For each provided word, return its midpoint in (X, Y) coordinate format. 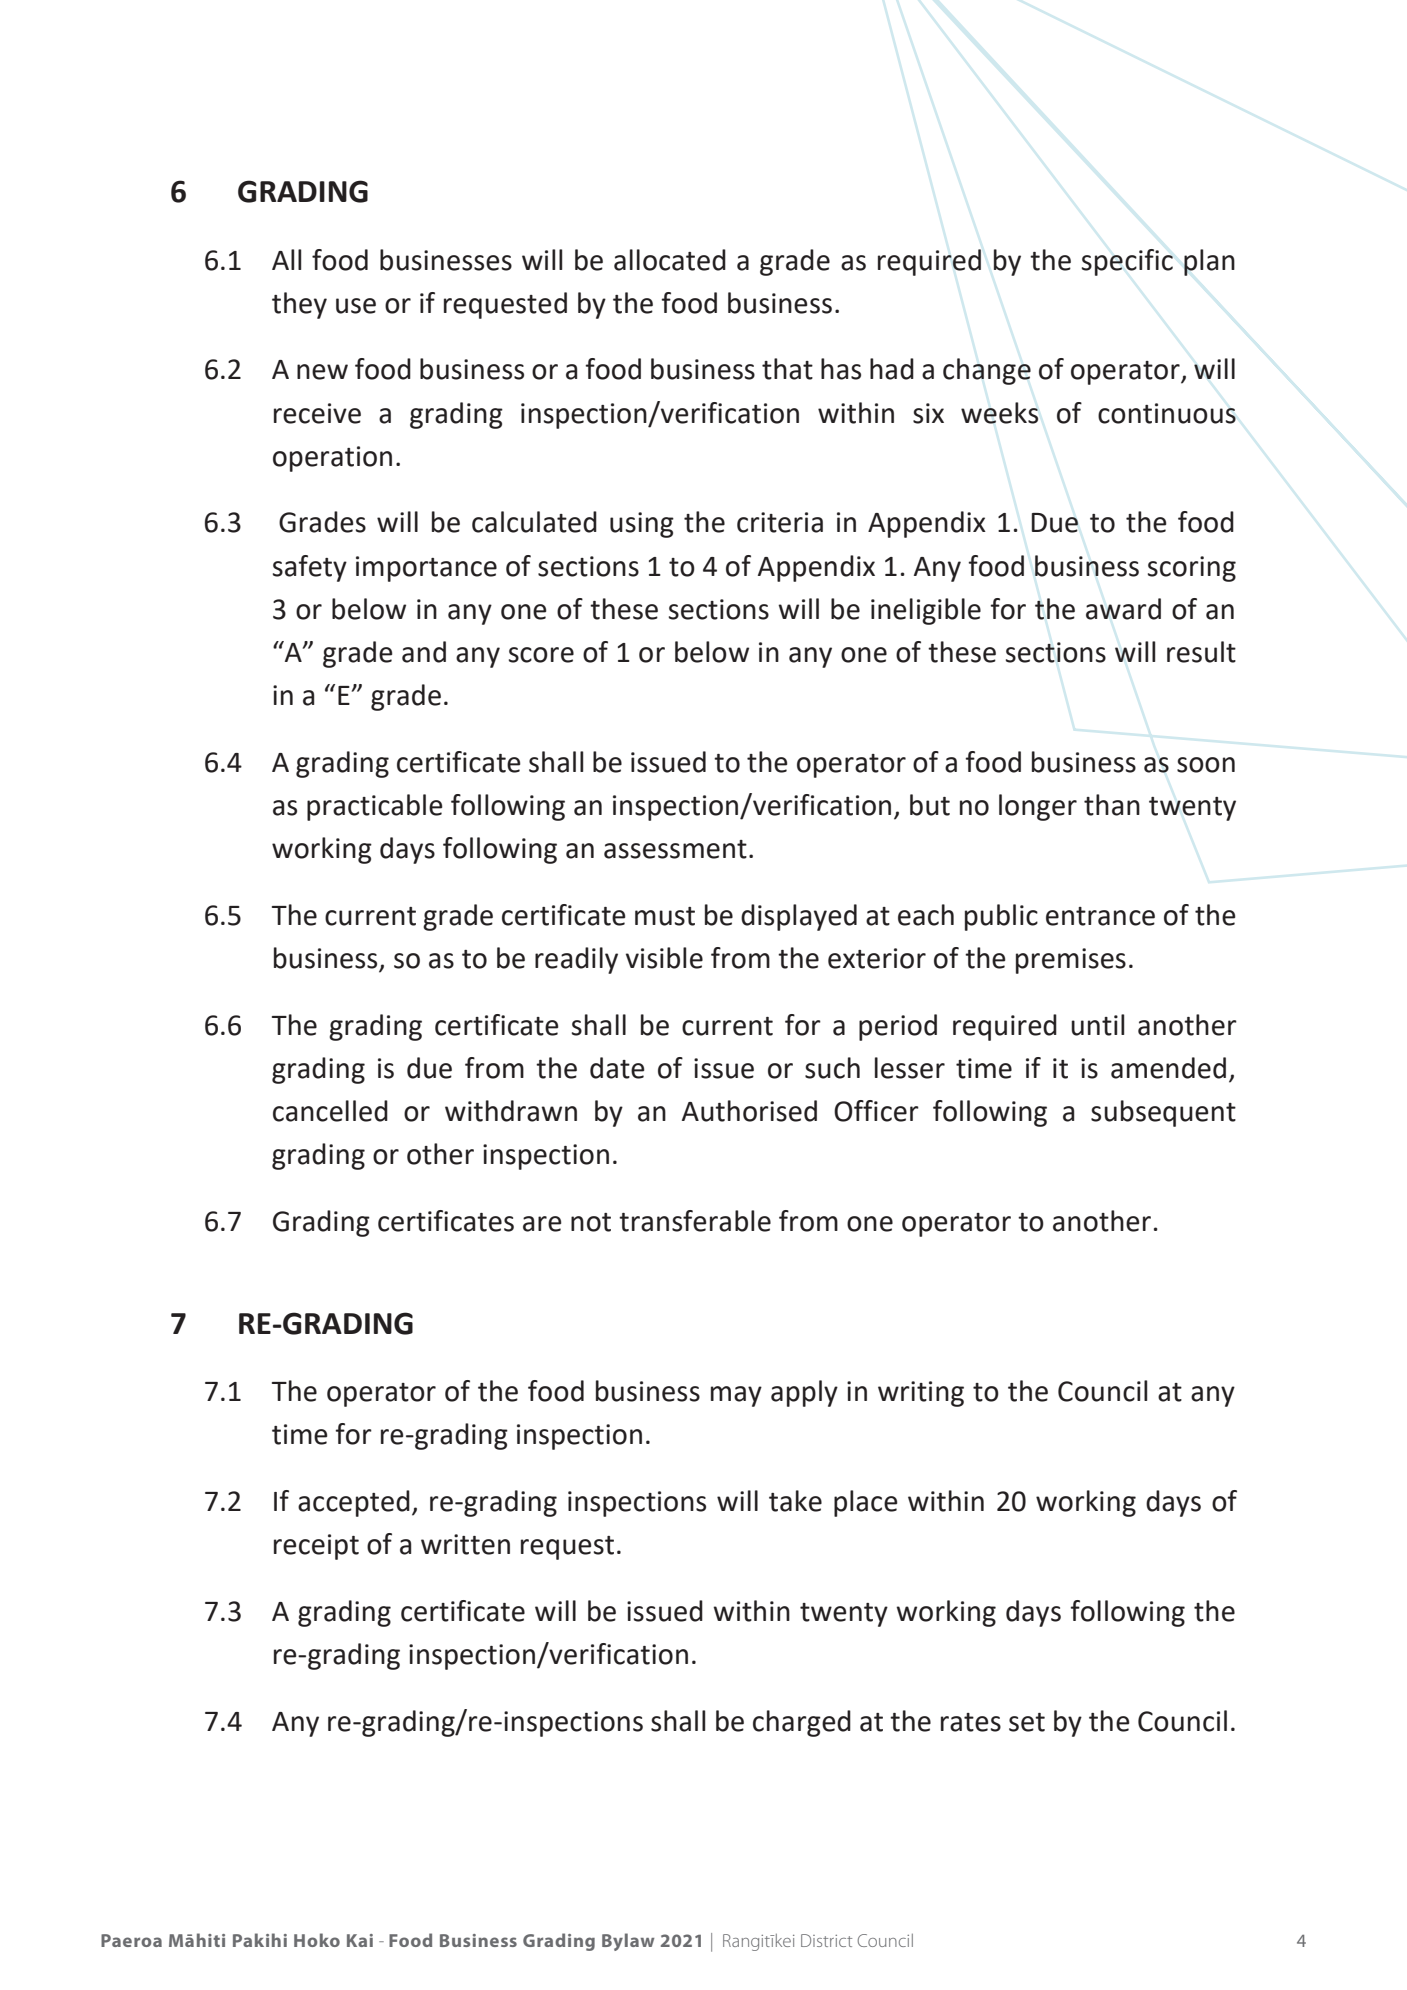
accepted (354, 1503)
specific (1127, 262)
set (1027, 1722)
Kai (360, 1940)
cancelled (330, 1111)
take (795, 1501)
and (424, 652)
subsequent (1163, 1113)
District (826, 1940)
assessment (675, 849)
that (787, 369)
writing (921, 1394)
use (356, 306)
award (1123, 609)
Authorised (749, 1111)
